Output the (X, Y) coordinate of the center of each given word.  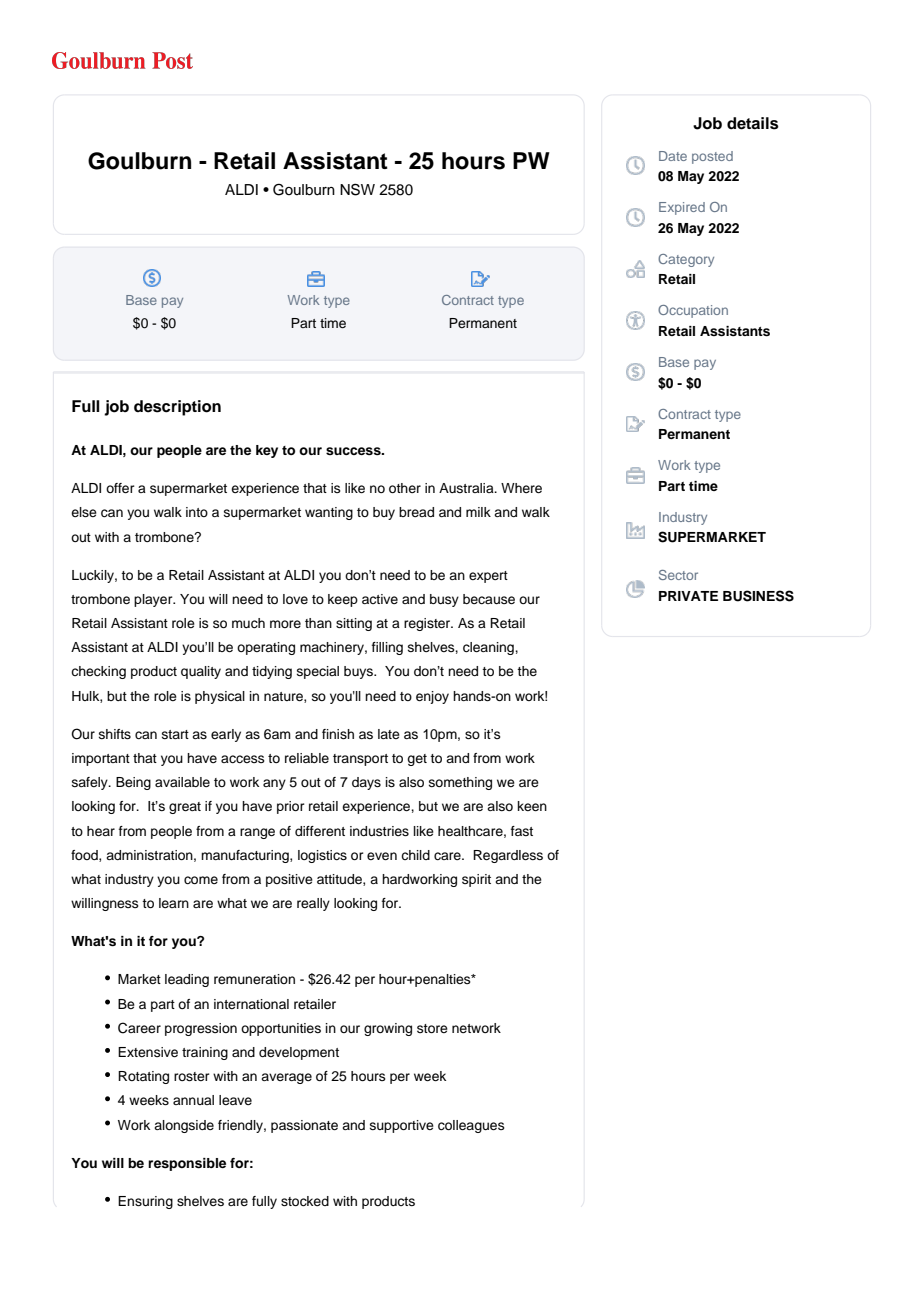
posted (712, 157)
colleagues (471, 1126)
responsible (187, 1164)
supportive (402, 1126)
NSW (357, 189)
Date (673, 156)
